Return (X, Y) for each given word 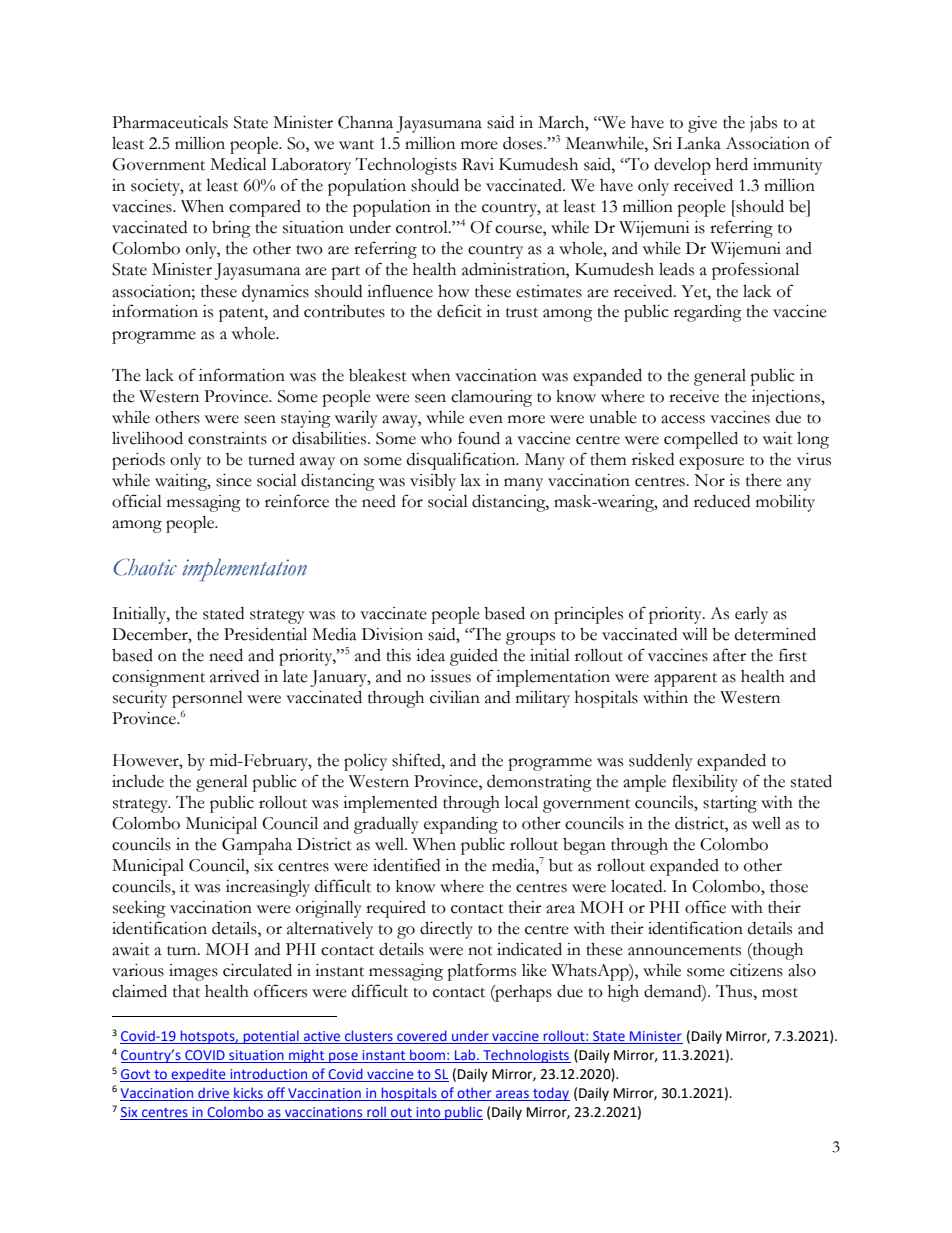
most (780, 993)
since (234, 480)
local (521, 802)
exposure (711, 463)
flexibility (705, 783)
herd (732, 164)
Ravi (478, 164)
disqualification (462, 461)
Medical (238, 164)
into (428, 1113)
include (138, 781)
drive (213, 1093)
